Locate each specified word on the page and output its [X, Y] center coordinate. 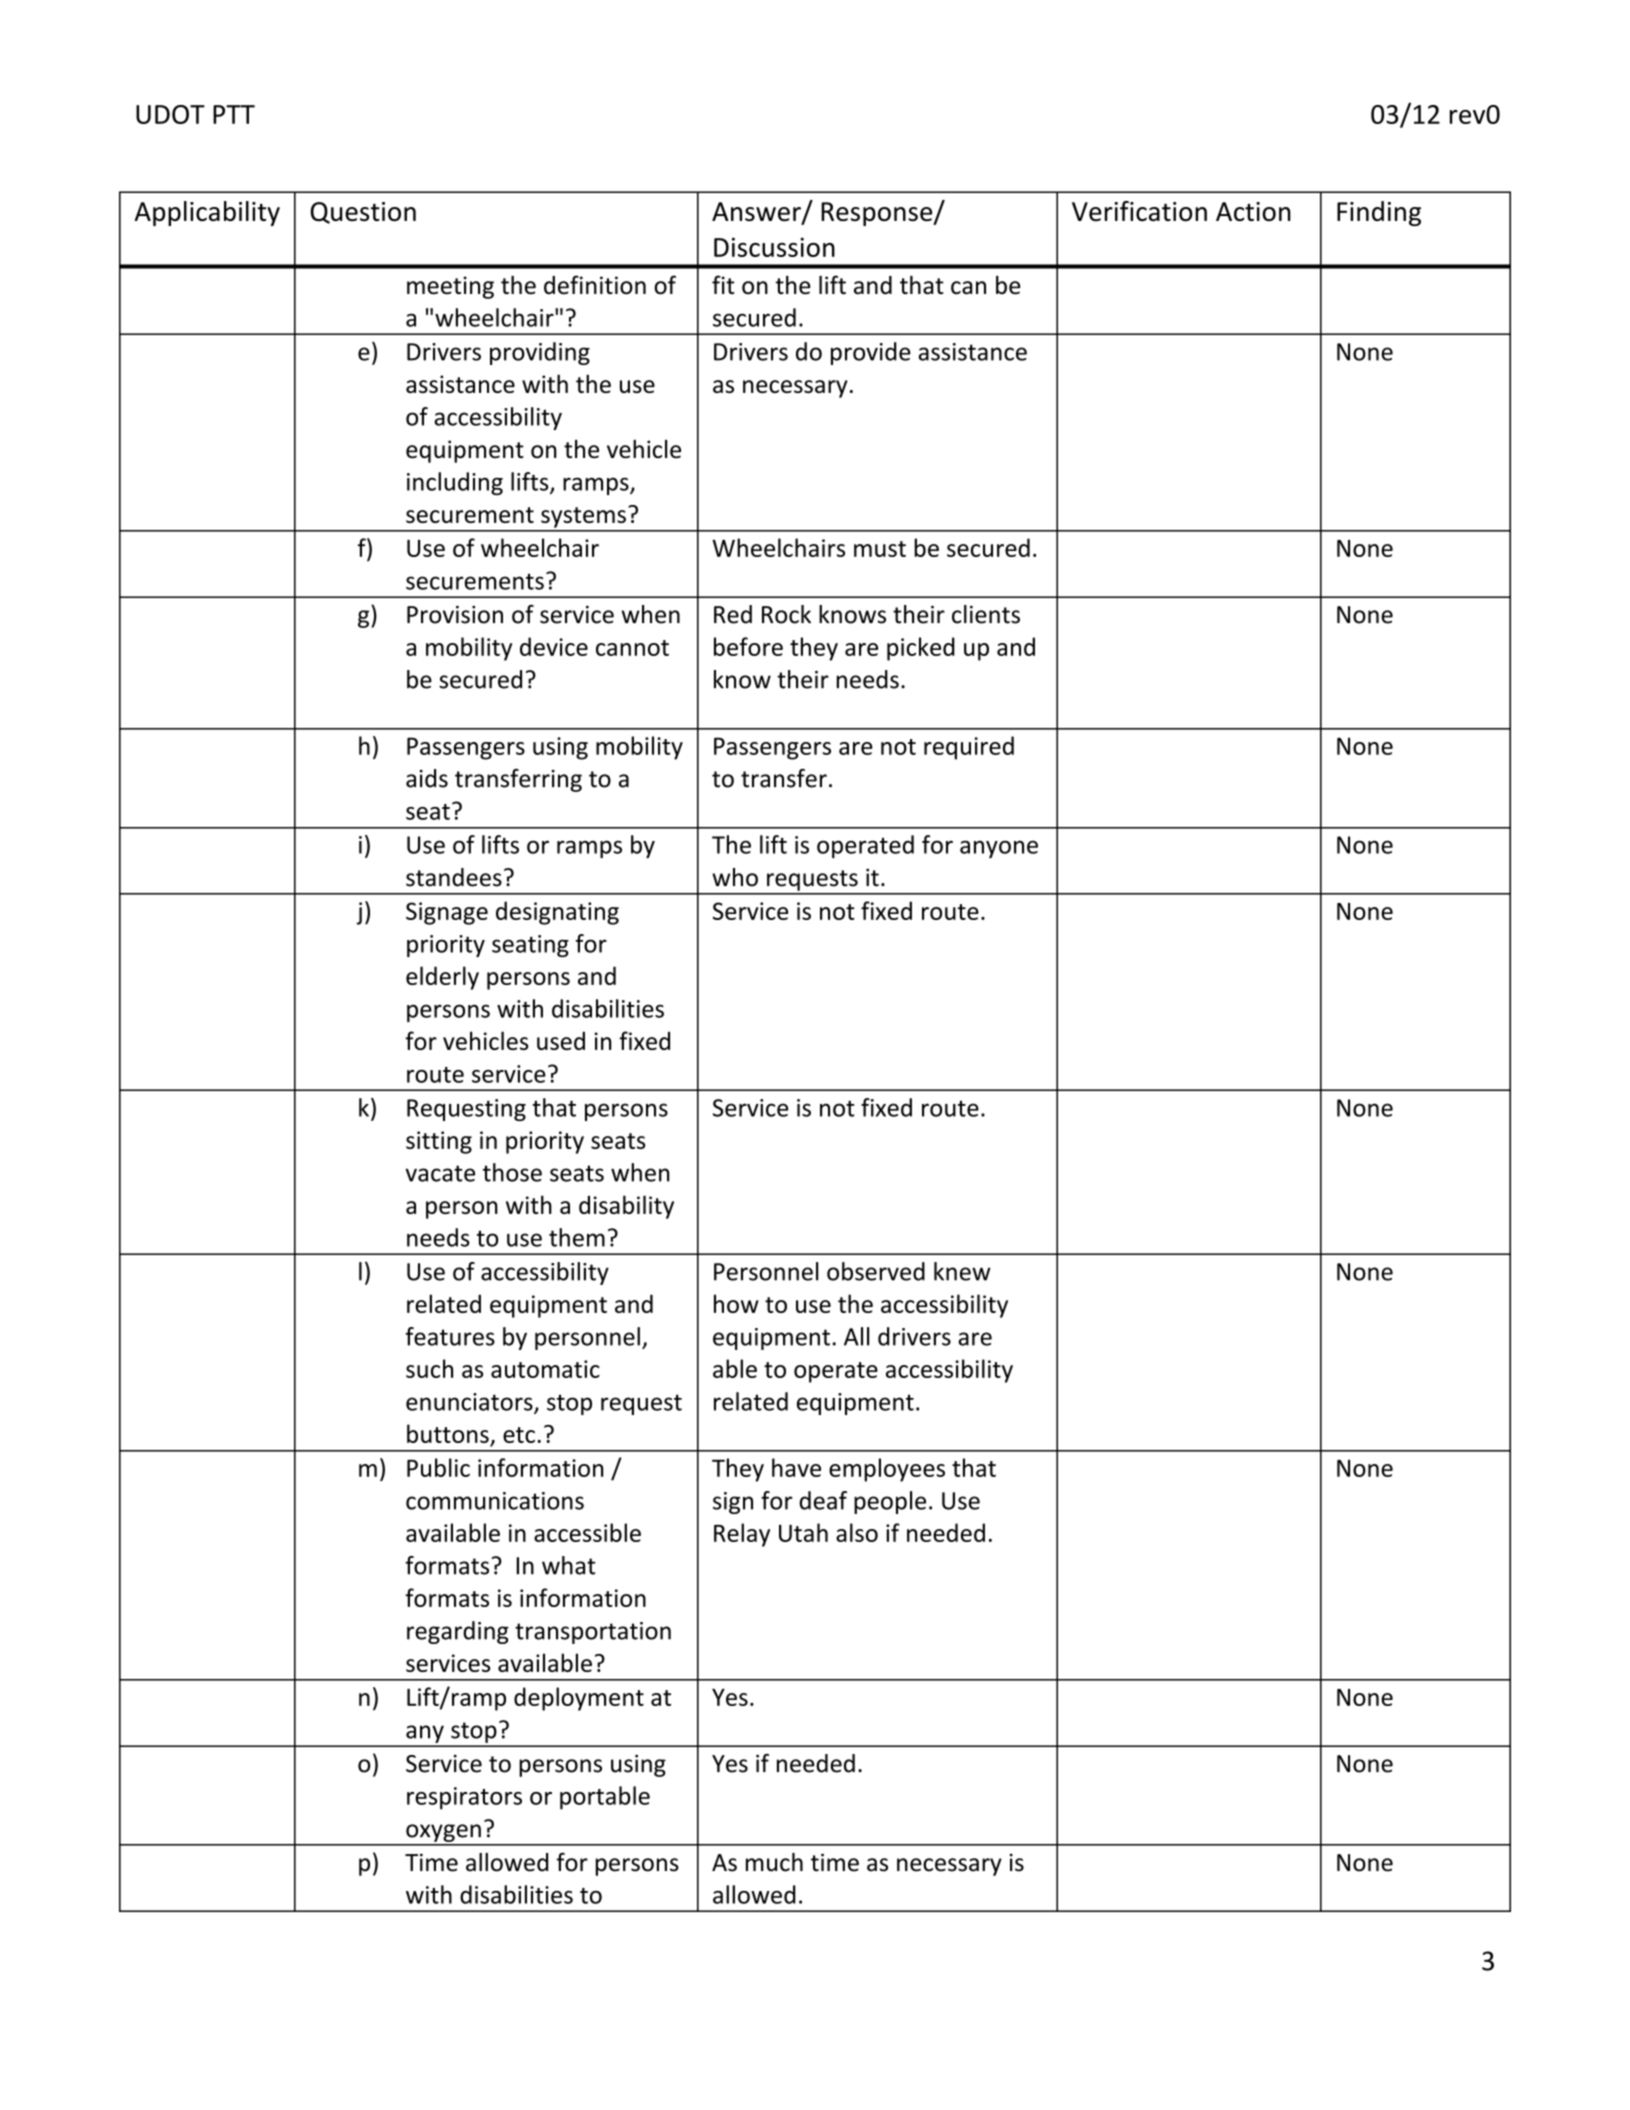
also [857, 1532]
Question [363, 213]
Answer [757, 213]
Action [1253, 211]
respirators [464, 1798]
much [774, 1862]
